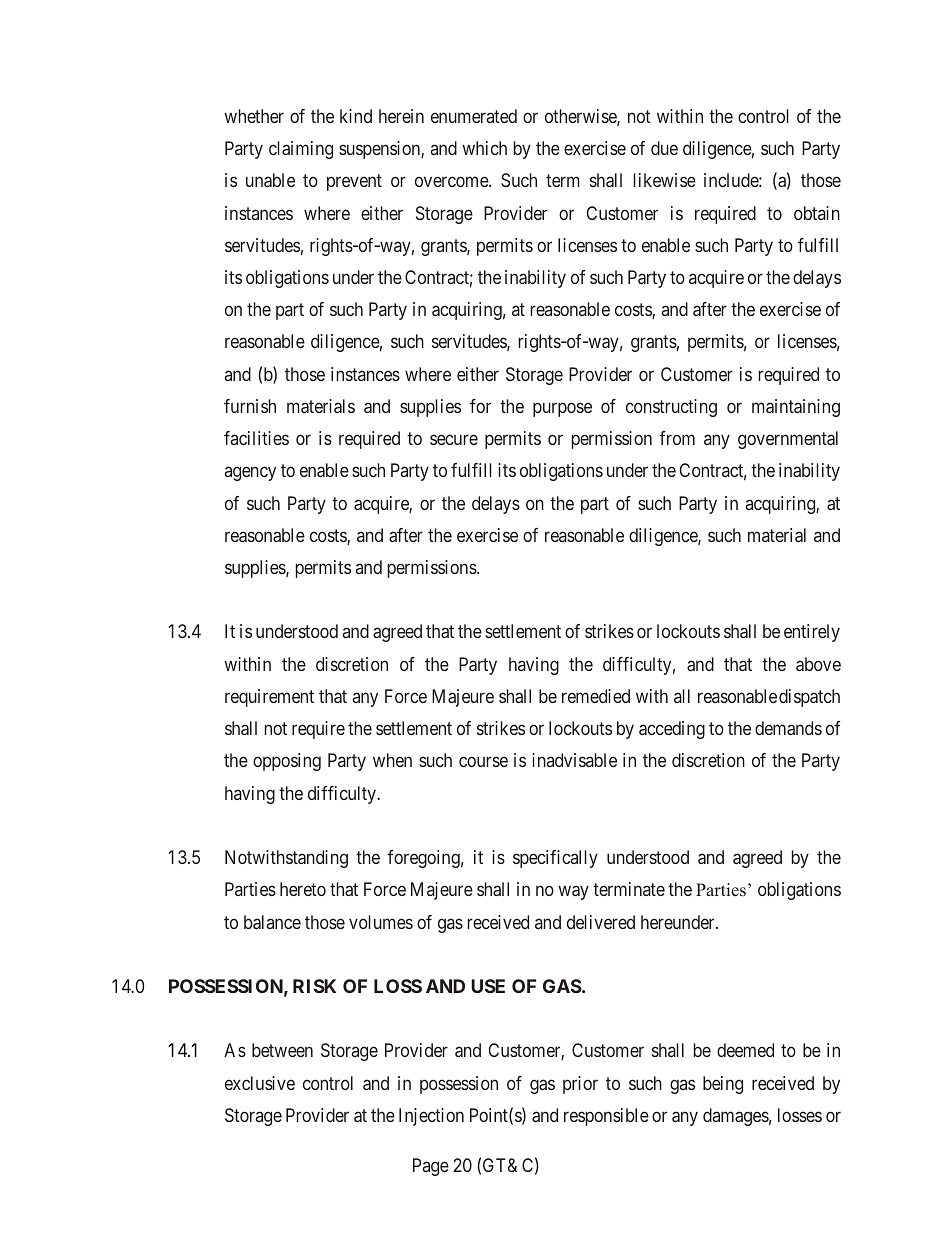  Describe the element at coordinates (596, 696) in the image. I see `remedied` at that location.
